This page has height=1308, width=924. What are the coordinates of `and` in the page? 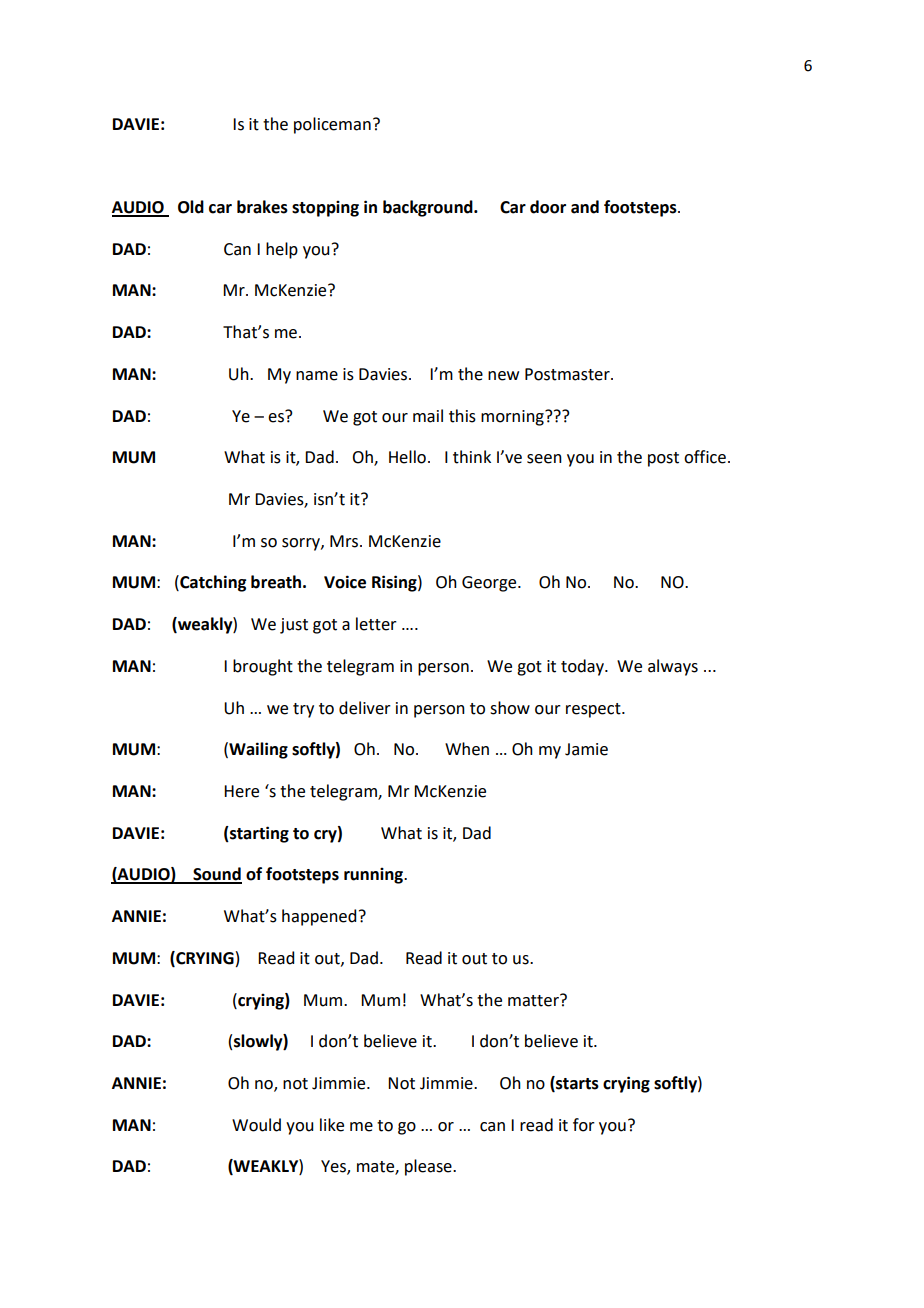 It's located at (585, 207).
